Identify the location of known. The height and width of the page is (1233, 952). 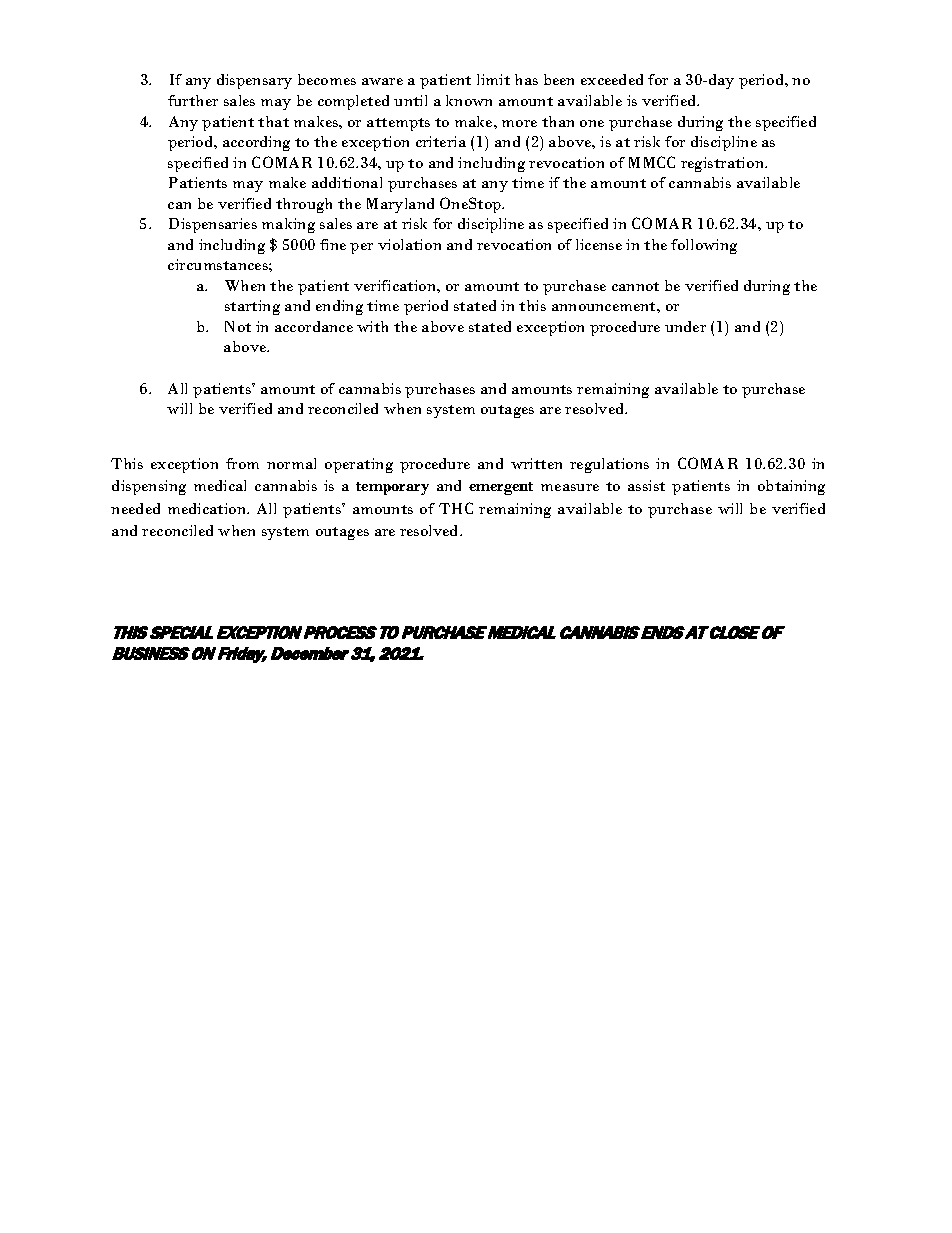
(469, 100).
